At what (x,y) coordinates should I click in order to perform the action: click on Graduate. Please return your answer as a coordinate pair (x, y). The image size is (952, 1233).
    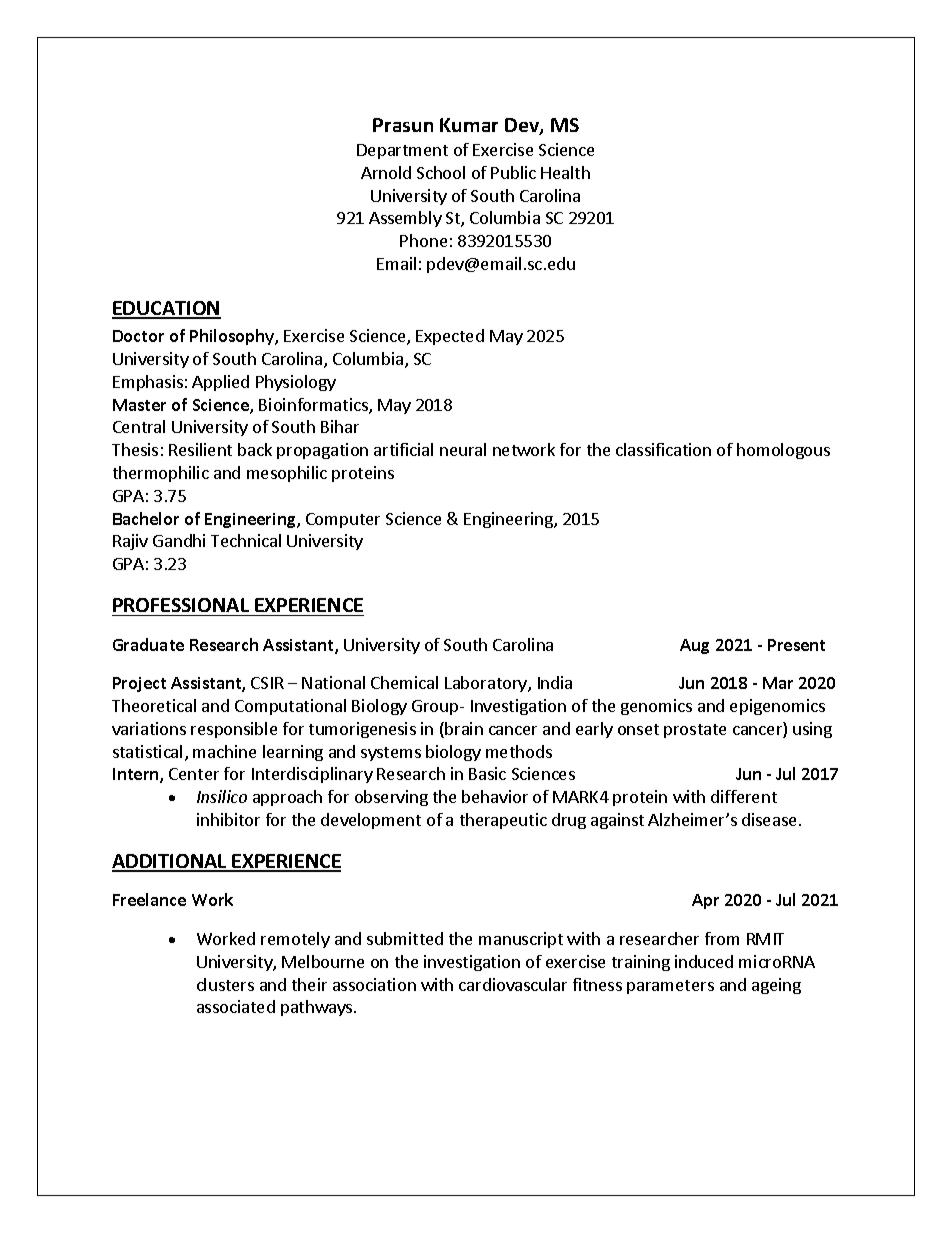
    Looking at the image, I should click on (148, 644).
